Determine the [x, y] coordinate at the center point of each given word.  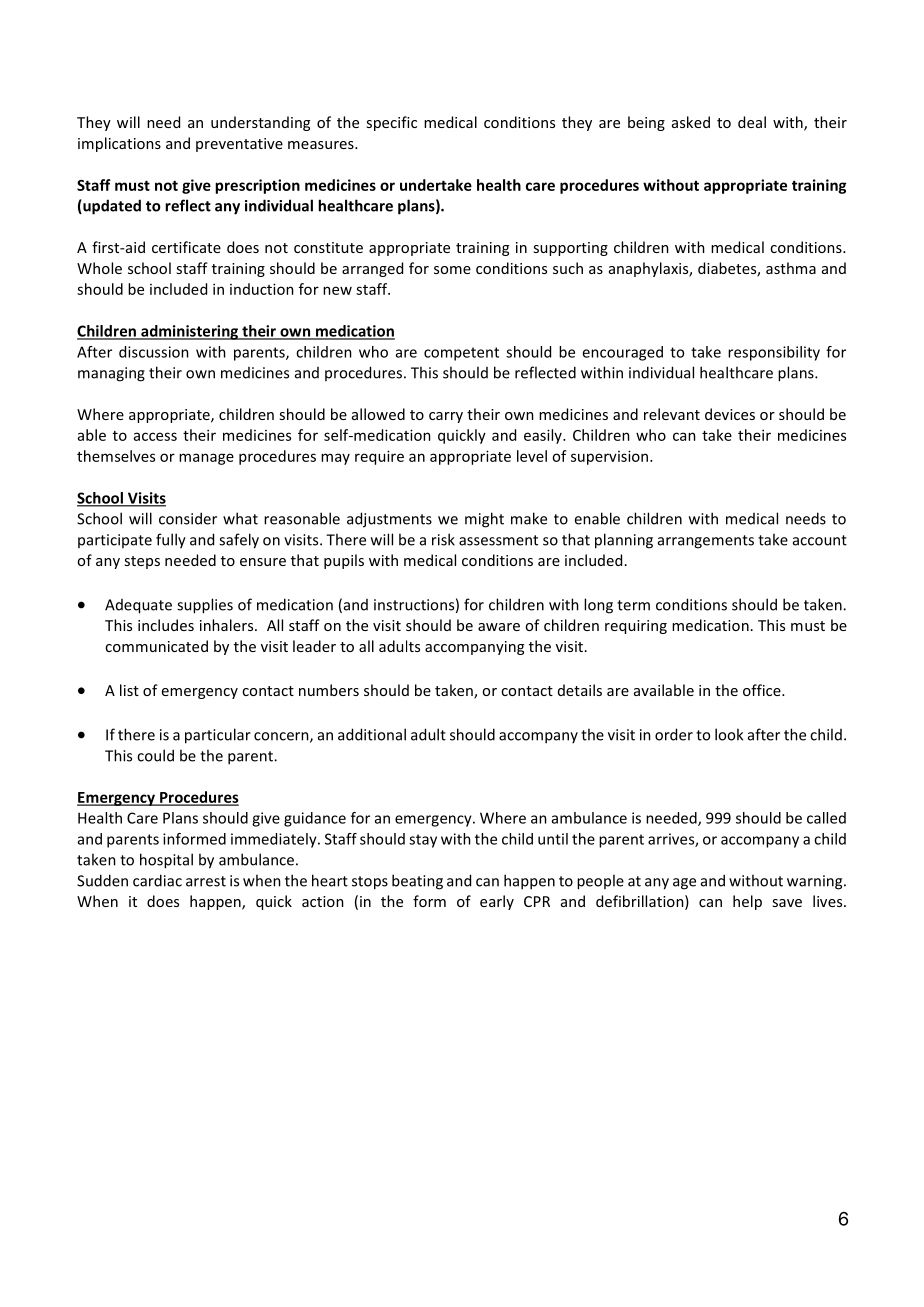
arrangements [706, 542]
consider [188, 518]
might [484, 520]
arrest [206, 881]
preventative [239, 145]
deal [752, 122]
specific [391, 123]
